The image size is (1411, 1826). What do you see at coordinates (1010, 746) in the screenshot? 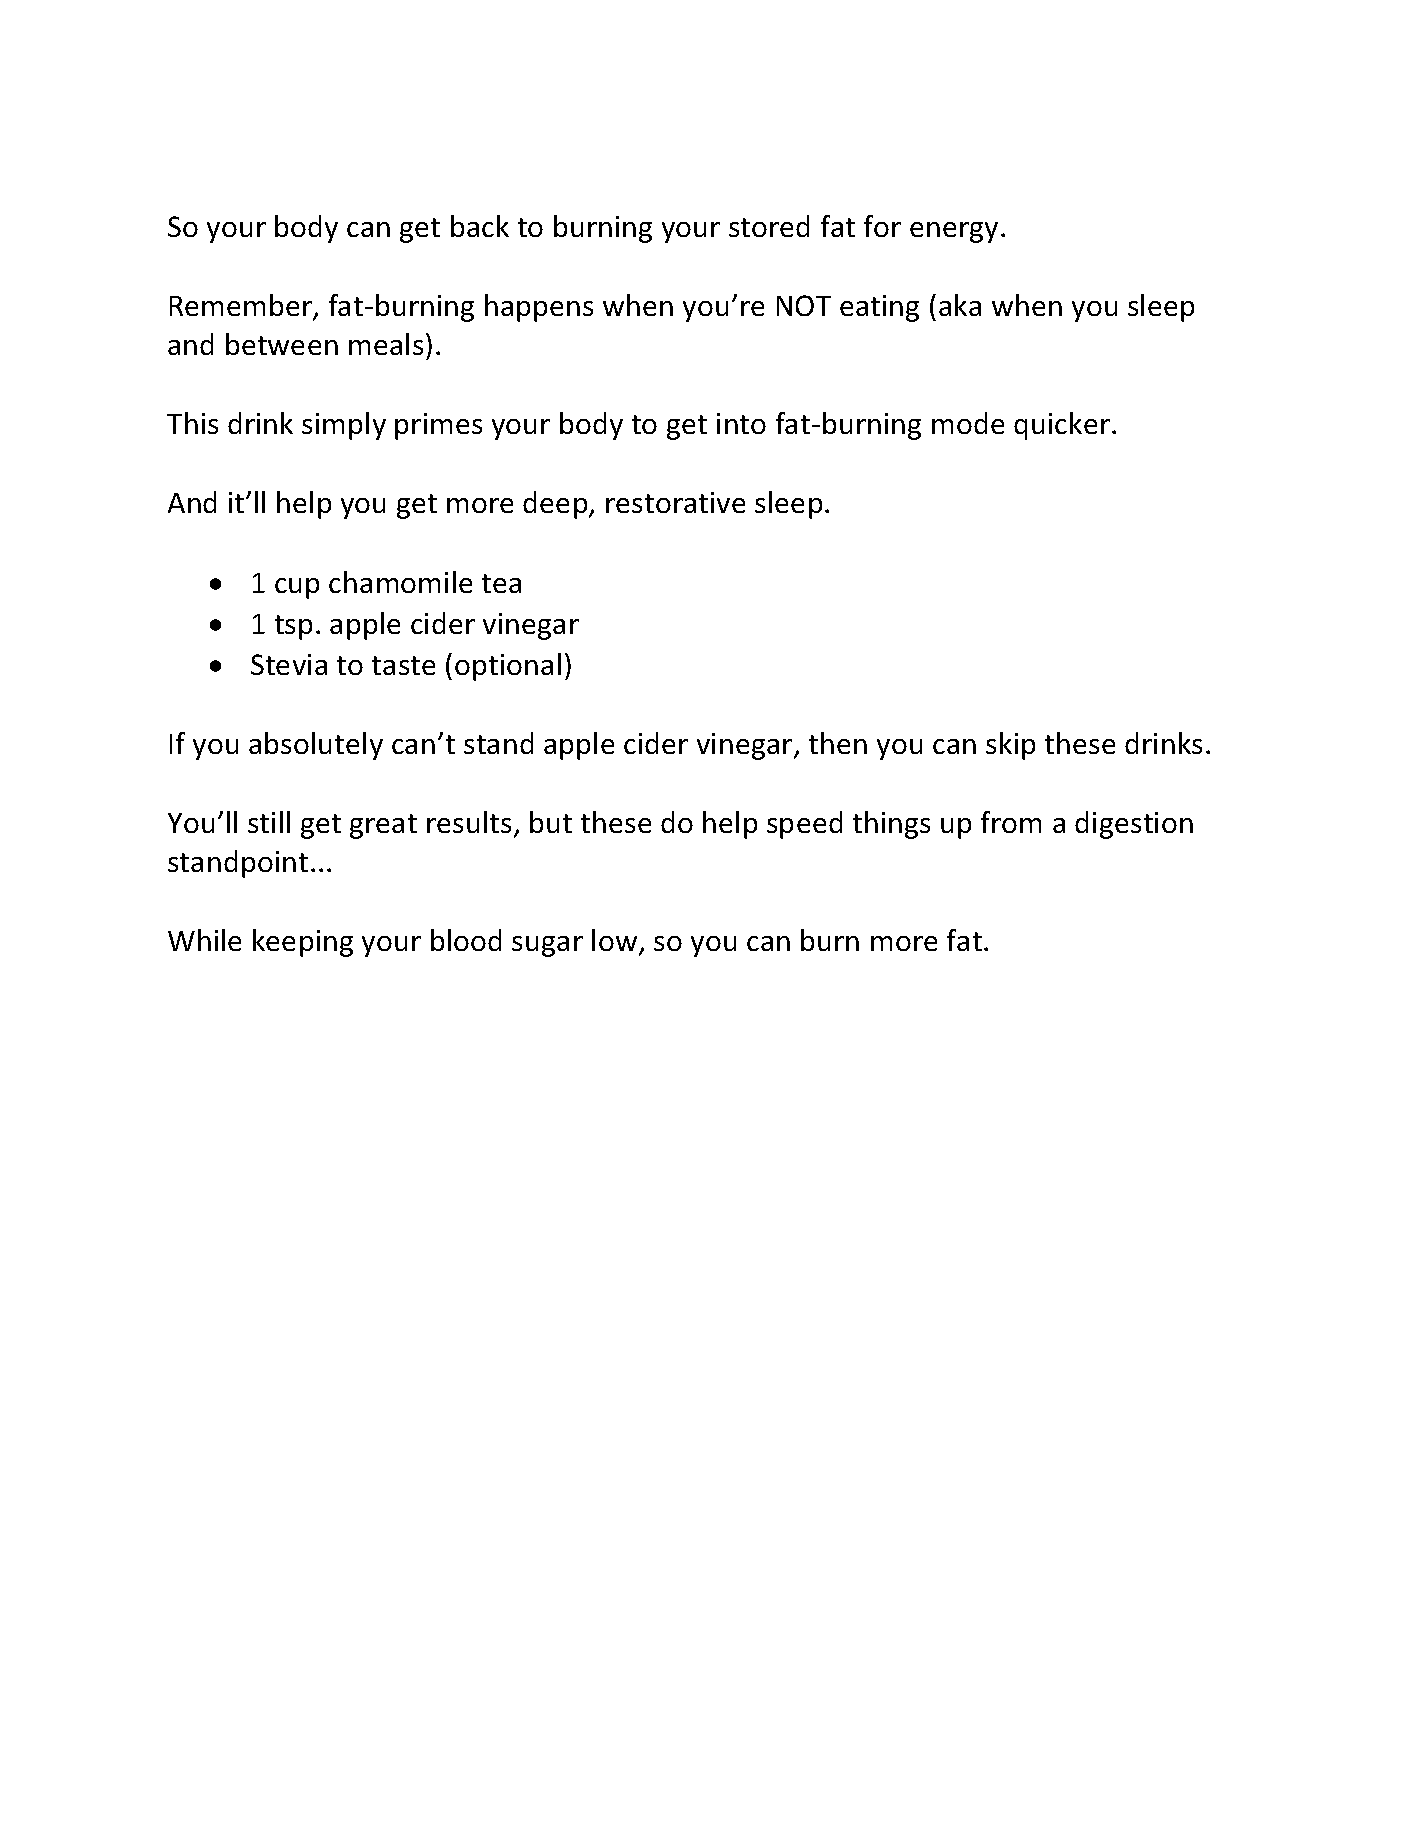
I see `skip` at bounding box center [1010, 746].
